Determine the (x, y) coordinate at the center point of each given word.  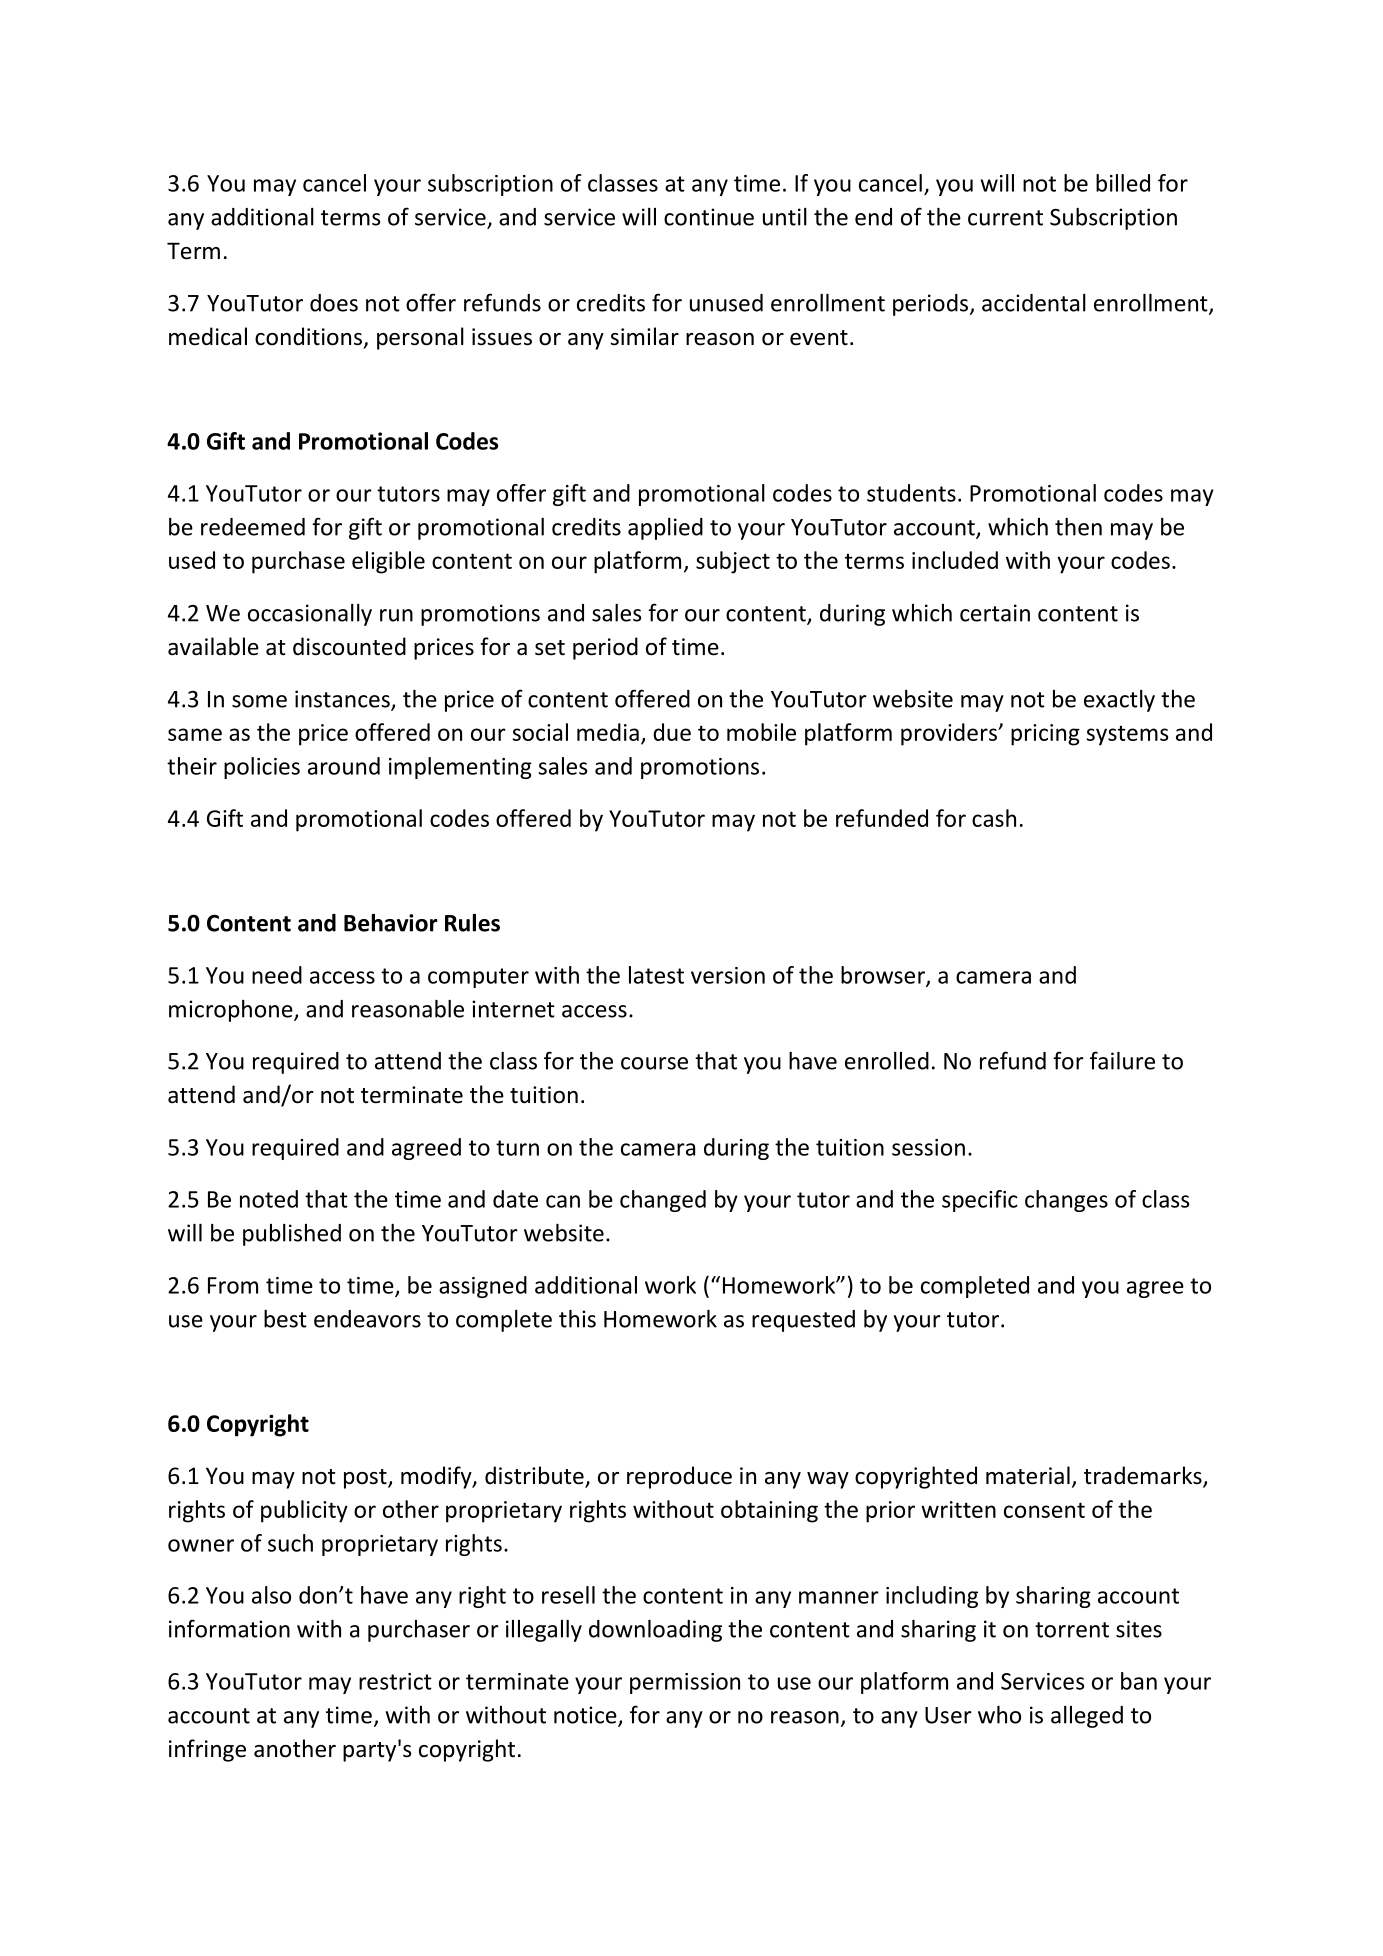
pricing (1045, 735)
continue (709, 217)
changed (663, 1201)
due (672, 732)
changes (1066, 1201)
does (334, 303)
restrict (395, 1681)
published (292, 1235)
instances (343, 700)
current (1005, 218)
